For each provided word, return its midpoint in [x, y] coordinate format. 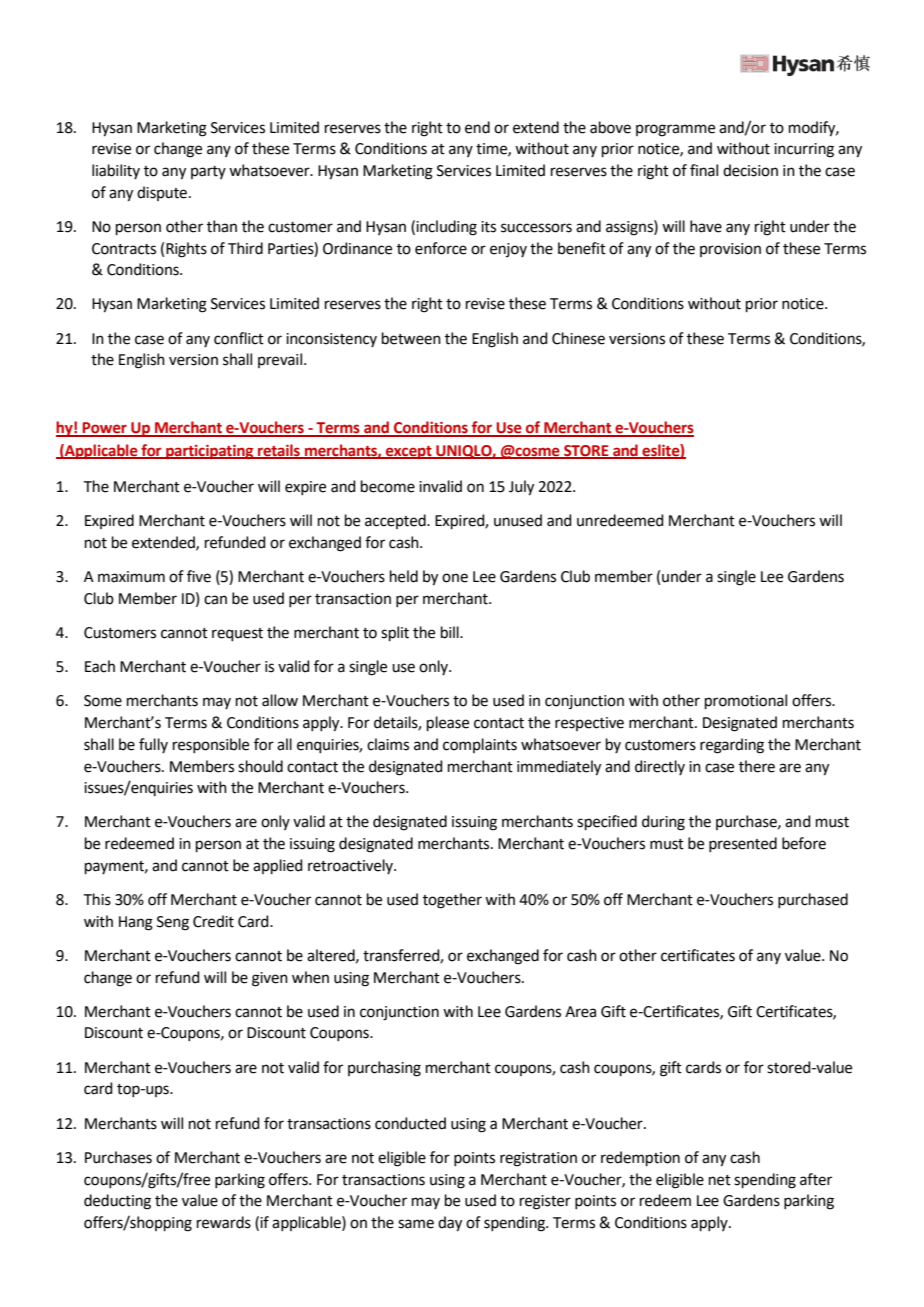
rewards [224, 1222]
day [450, 1224]
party [208, 172]
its [488, 227]
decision [750, 170]
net [720, 1180]
